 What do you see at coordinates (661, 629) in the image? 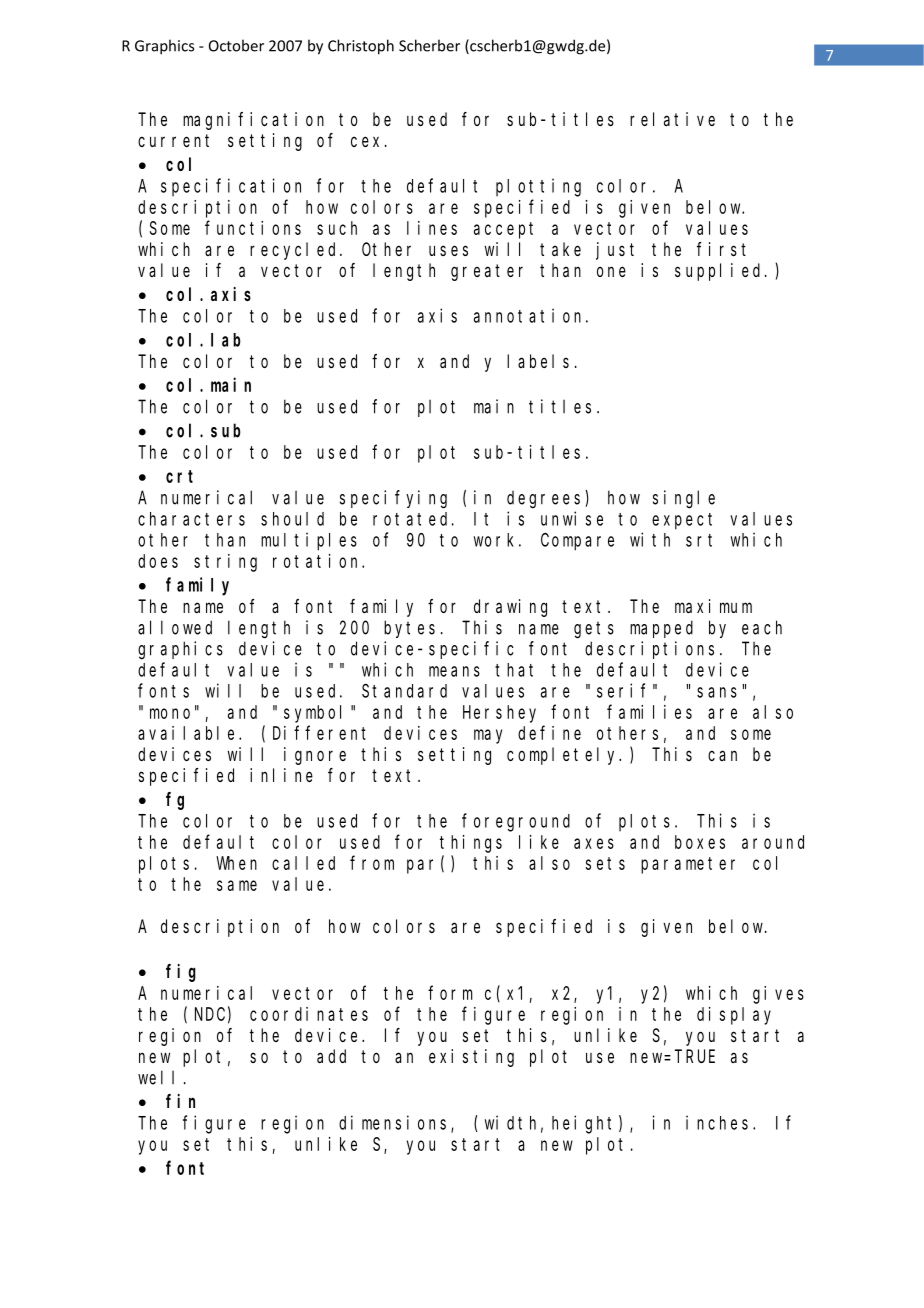
I see `mapped` at bounding box center [661, 629].
